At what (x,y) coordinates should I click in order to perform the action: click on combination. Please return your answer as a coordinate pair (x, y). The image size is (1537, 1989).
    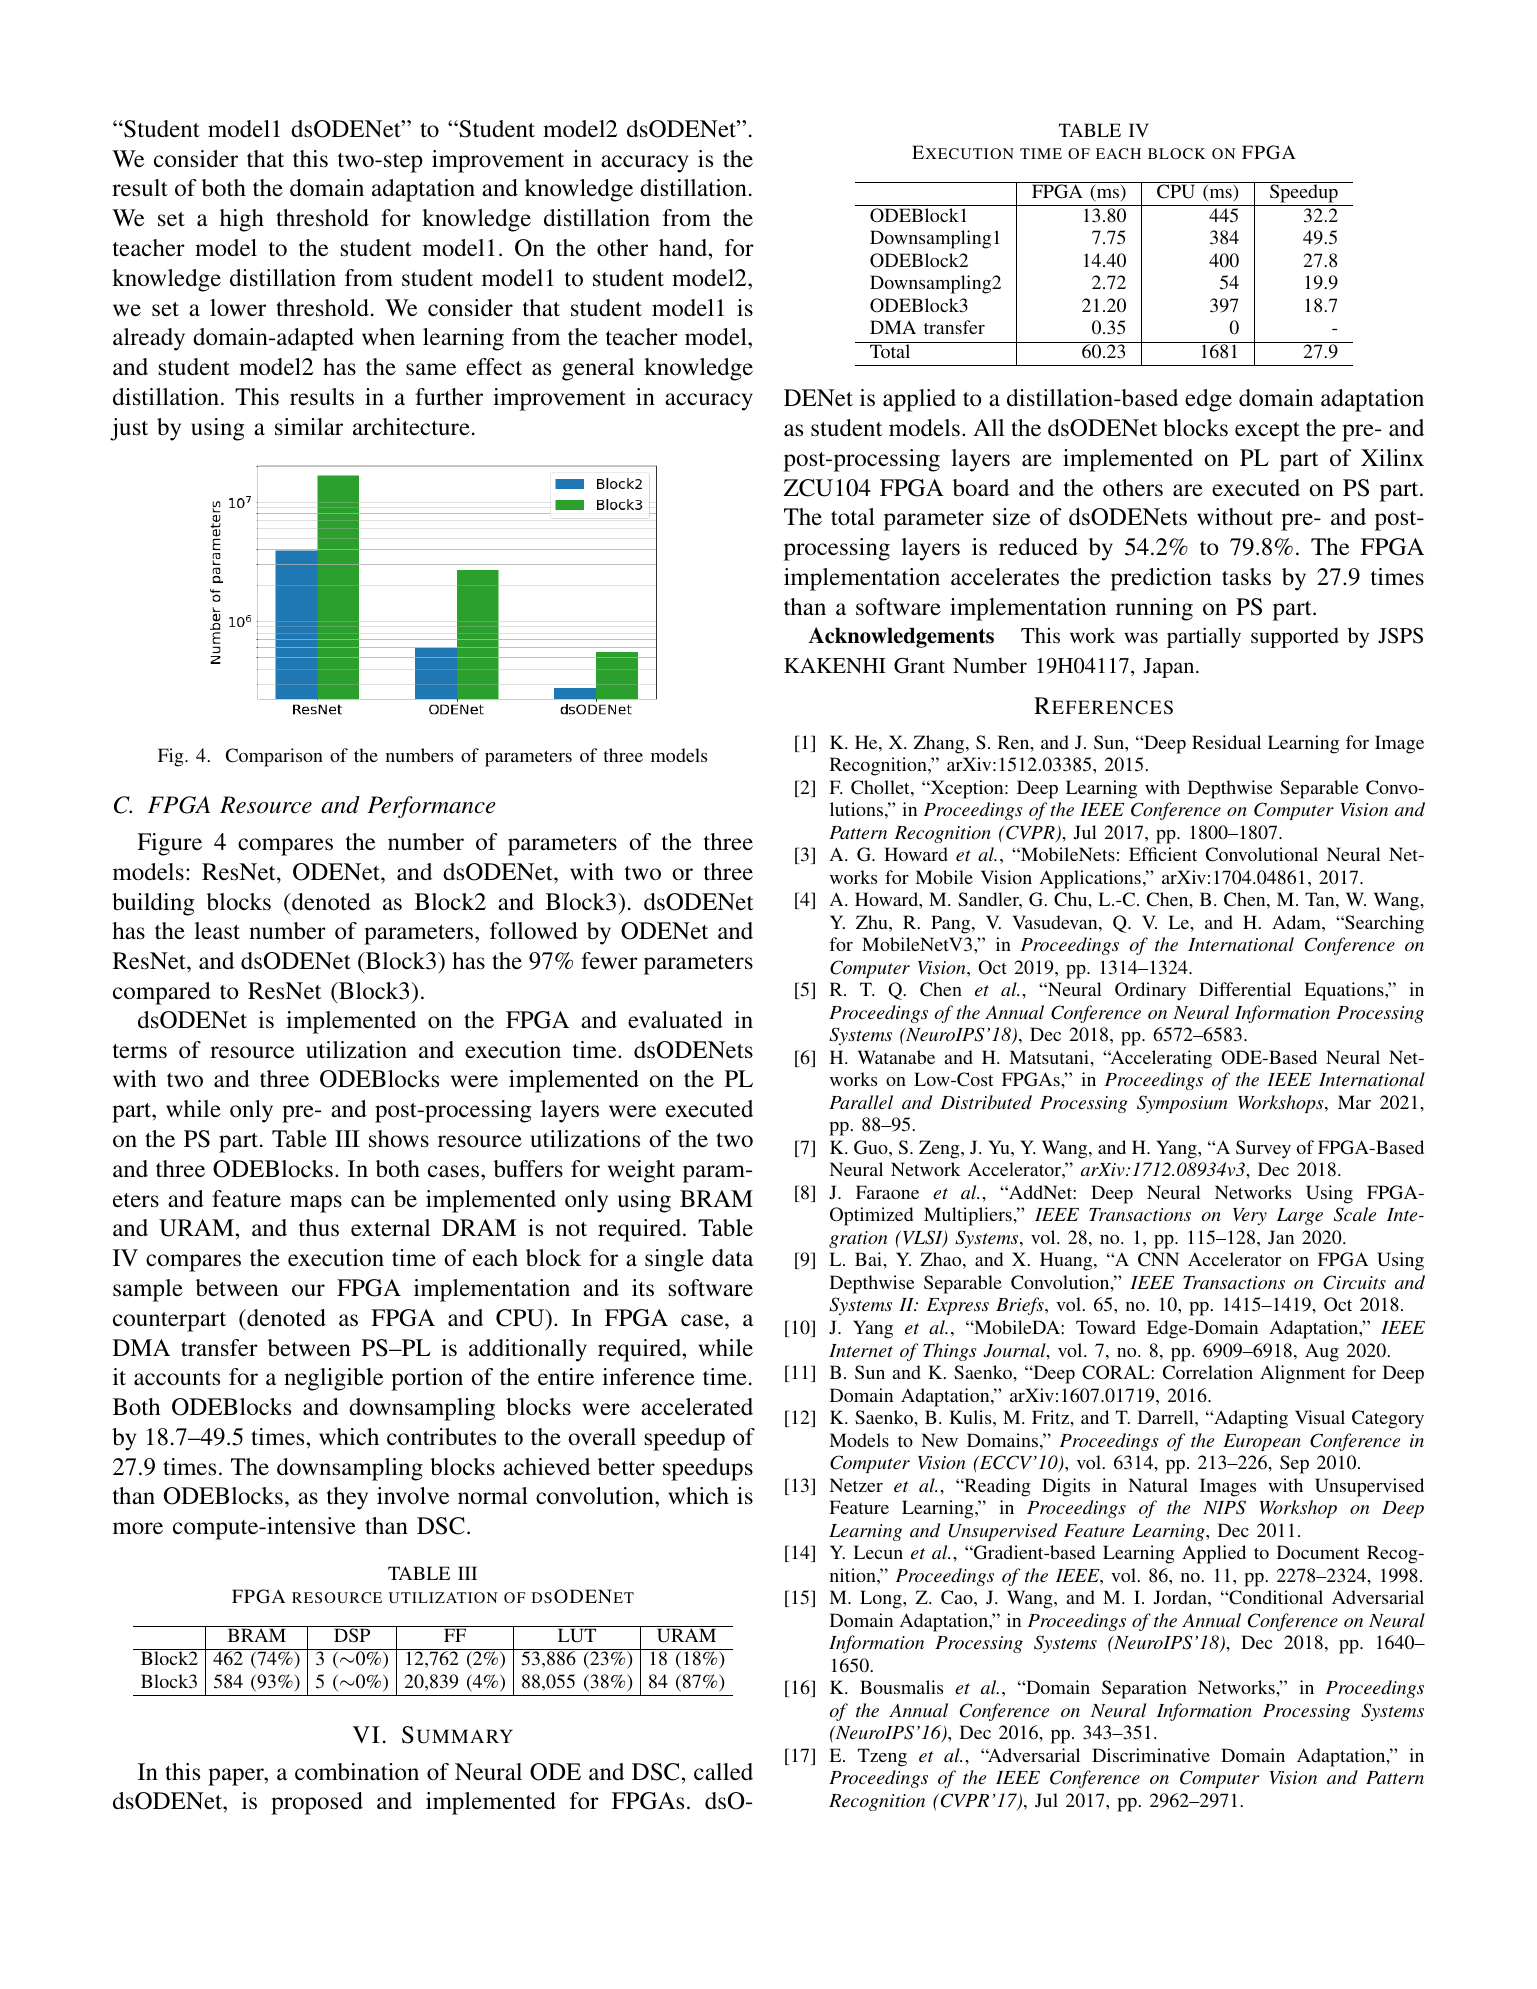
    Looking at the image, I should click on (357, 1772).
